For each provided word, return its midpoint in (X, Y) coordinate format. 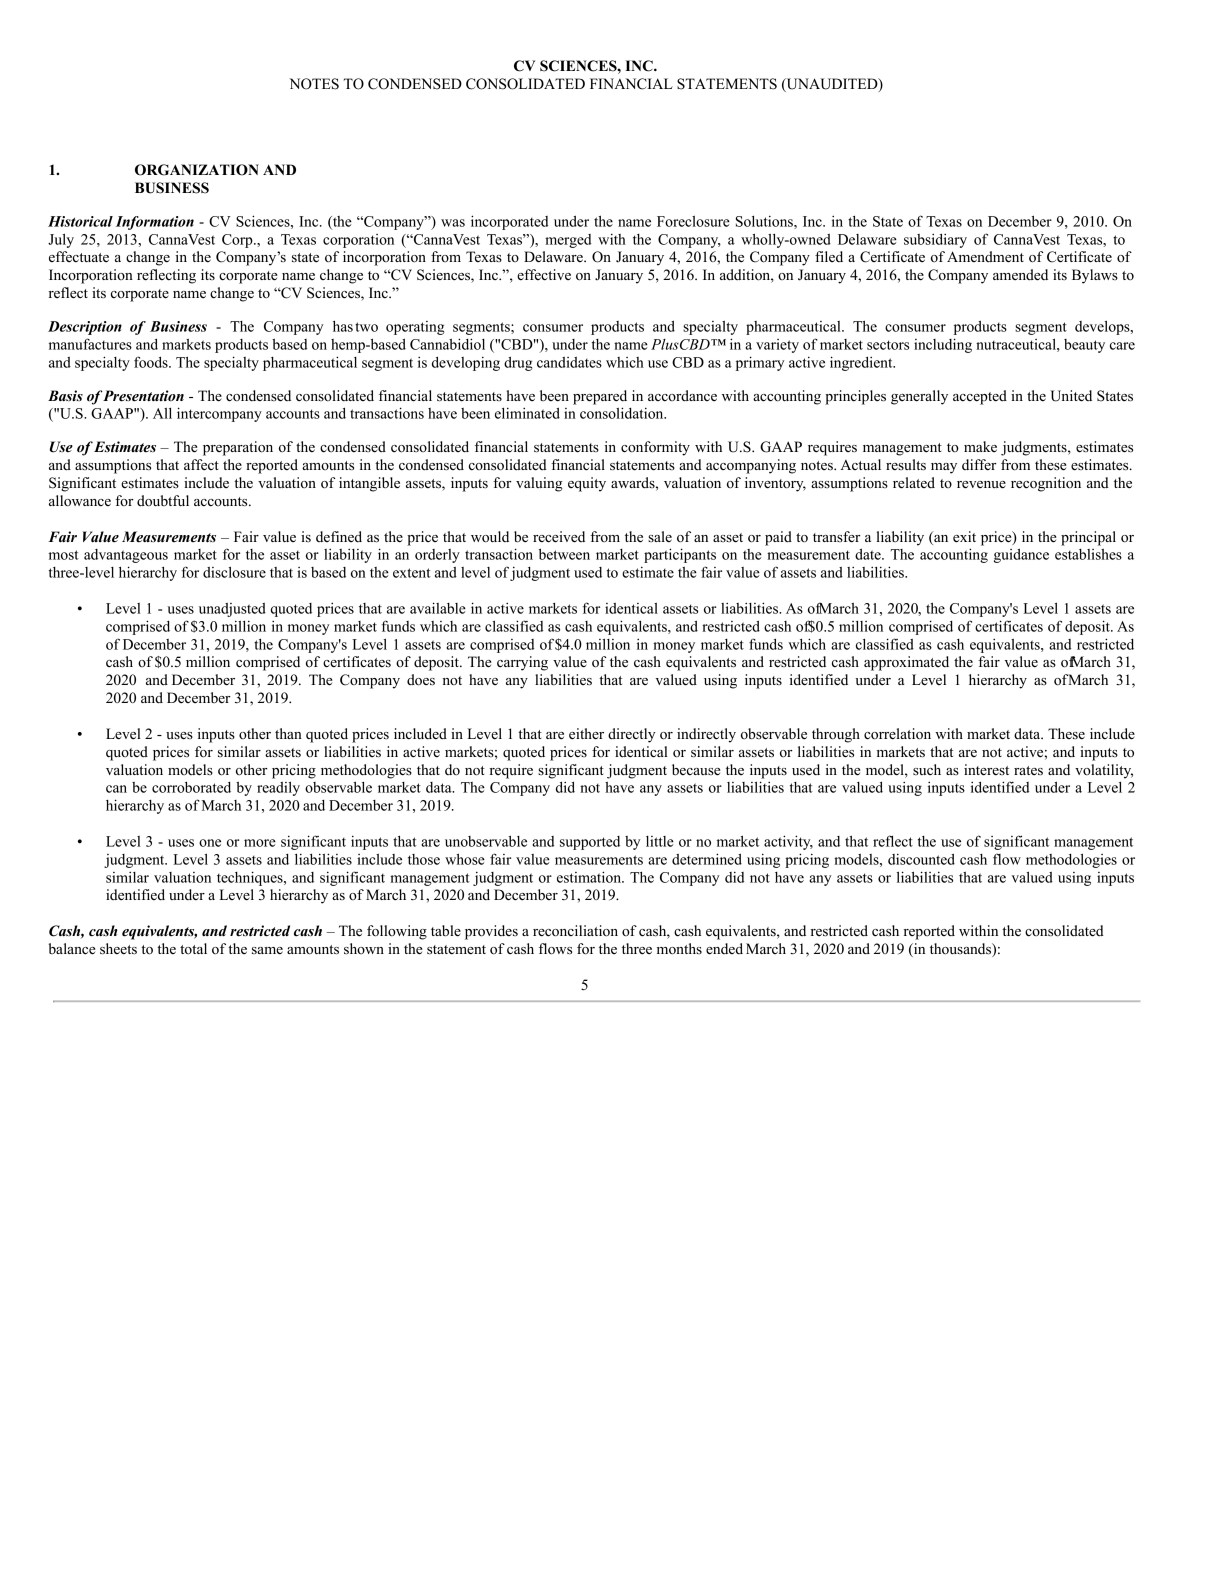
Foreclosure (693, 221)
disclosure (234, 572)
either (586, 734)
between (564, 554)
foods (152, 362)
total (193, 948)
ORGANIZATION (197, 170)
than (288, 733)
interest (986, 770)
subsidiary (935, 241)
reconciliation (575, 931)
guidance (1021, 555)
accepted (980, 397)
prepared (600, 397)
